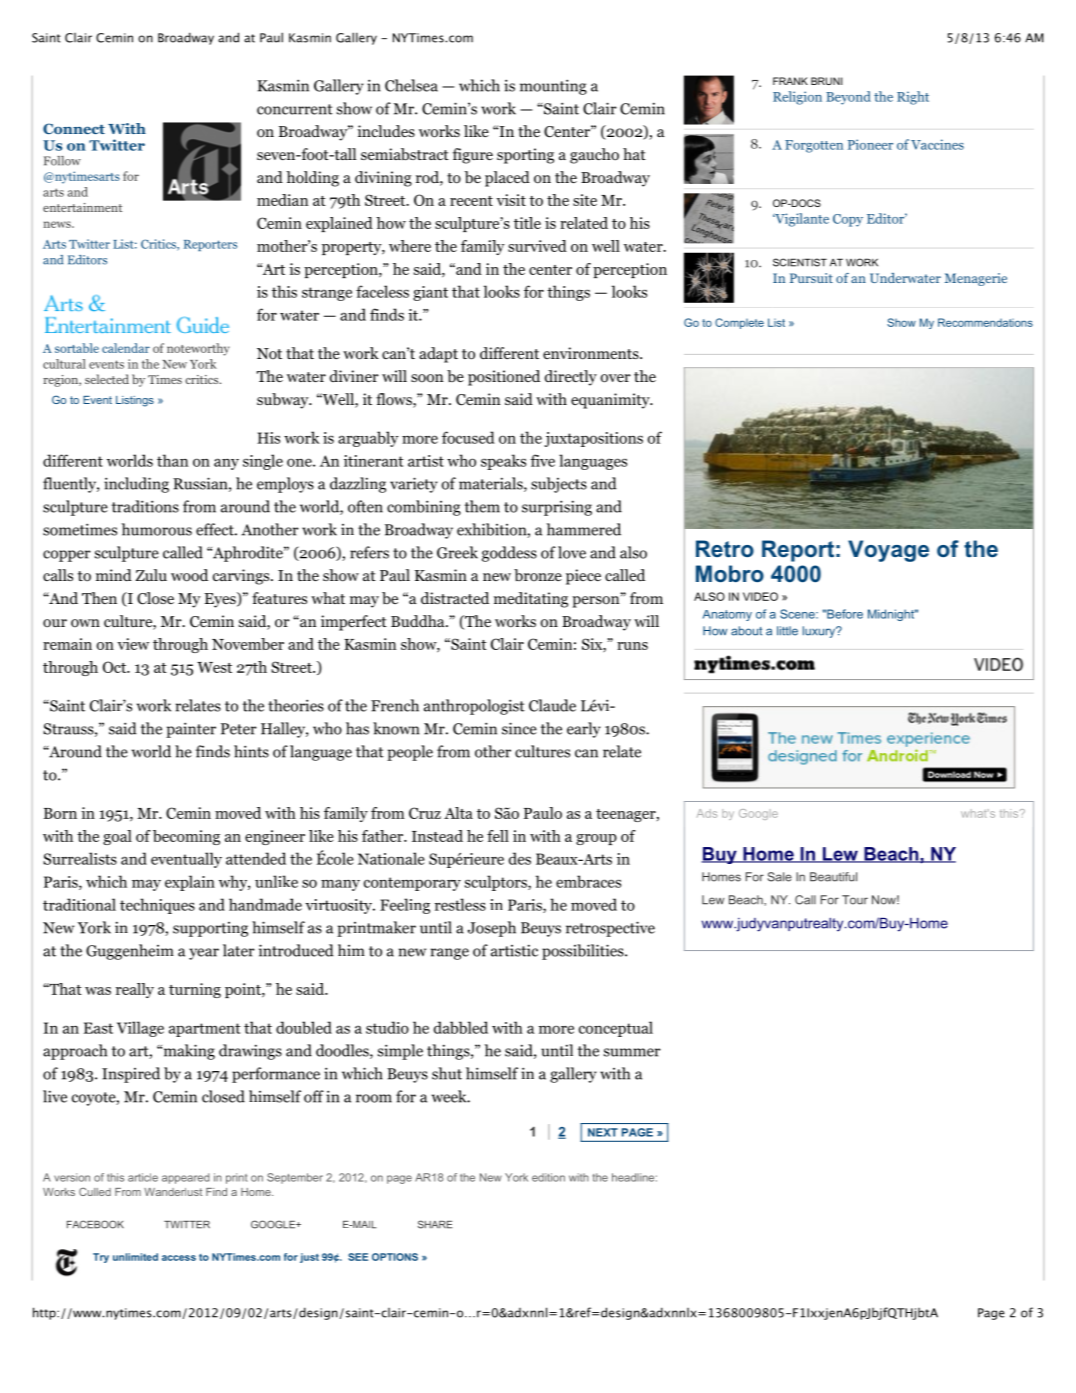 The image size is (1076, 1393). Describe the element at coordinates (820, 632) in the screenshot. I see `luxury` at that location.
